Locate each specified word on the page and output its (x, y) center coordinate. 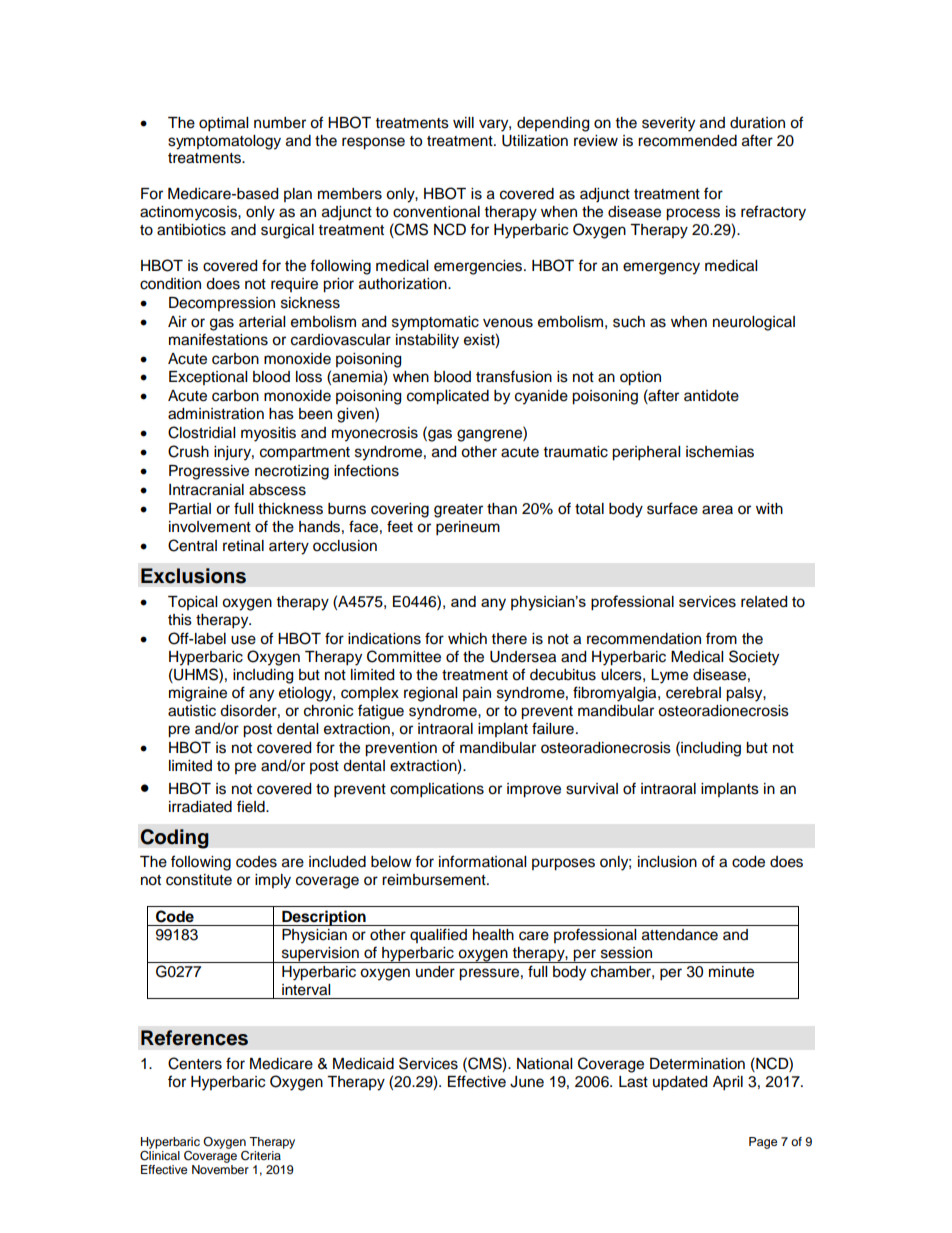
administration (216, 414)
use (243, 640)
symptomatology (224, 142)
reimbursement (435, 880)
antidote (711, 396)
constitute (199, 880)
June (527, 1082)
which (467, 639)
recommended (687, 141)
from (721, 638)
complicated (448, 397)
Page (763, 1143)
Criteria (261, 1155)
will (463, 122)
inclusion (667, 862)
